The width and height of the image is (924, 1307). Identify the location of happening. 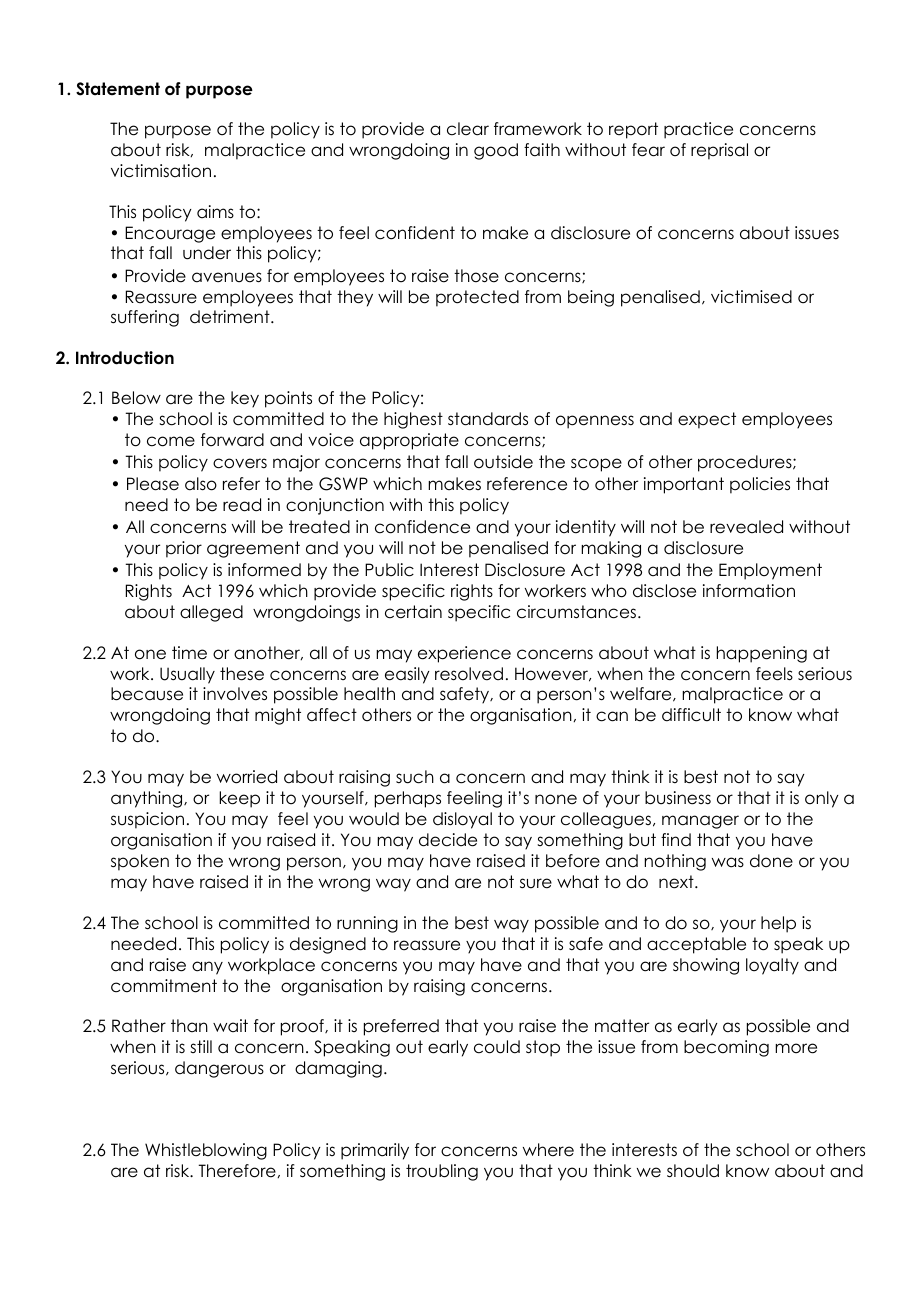
(762, 654).
